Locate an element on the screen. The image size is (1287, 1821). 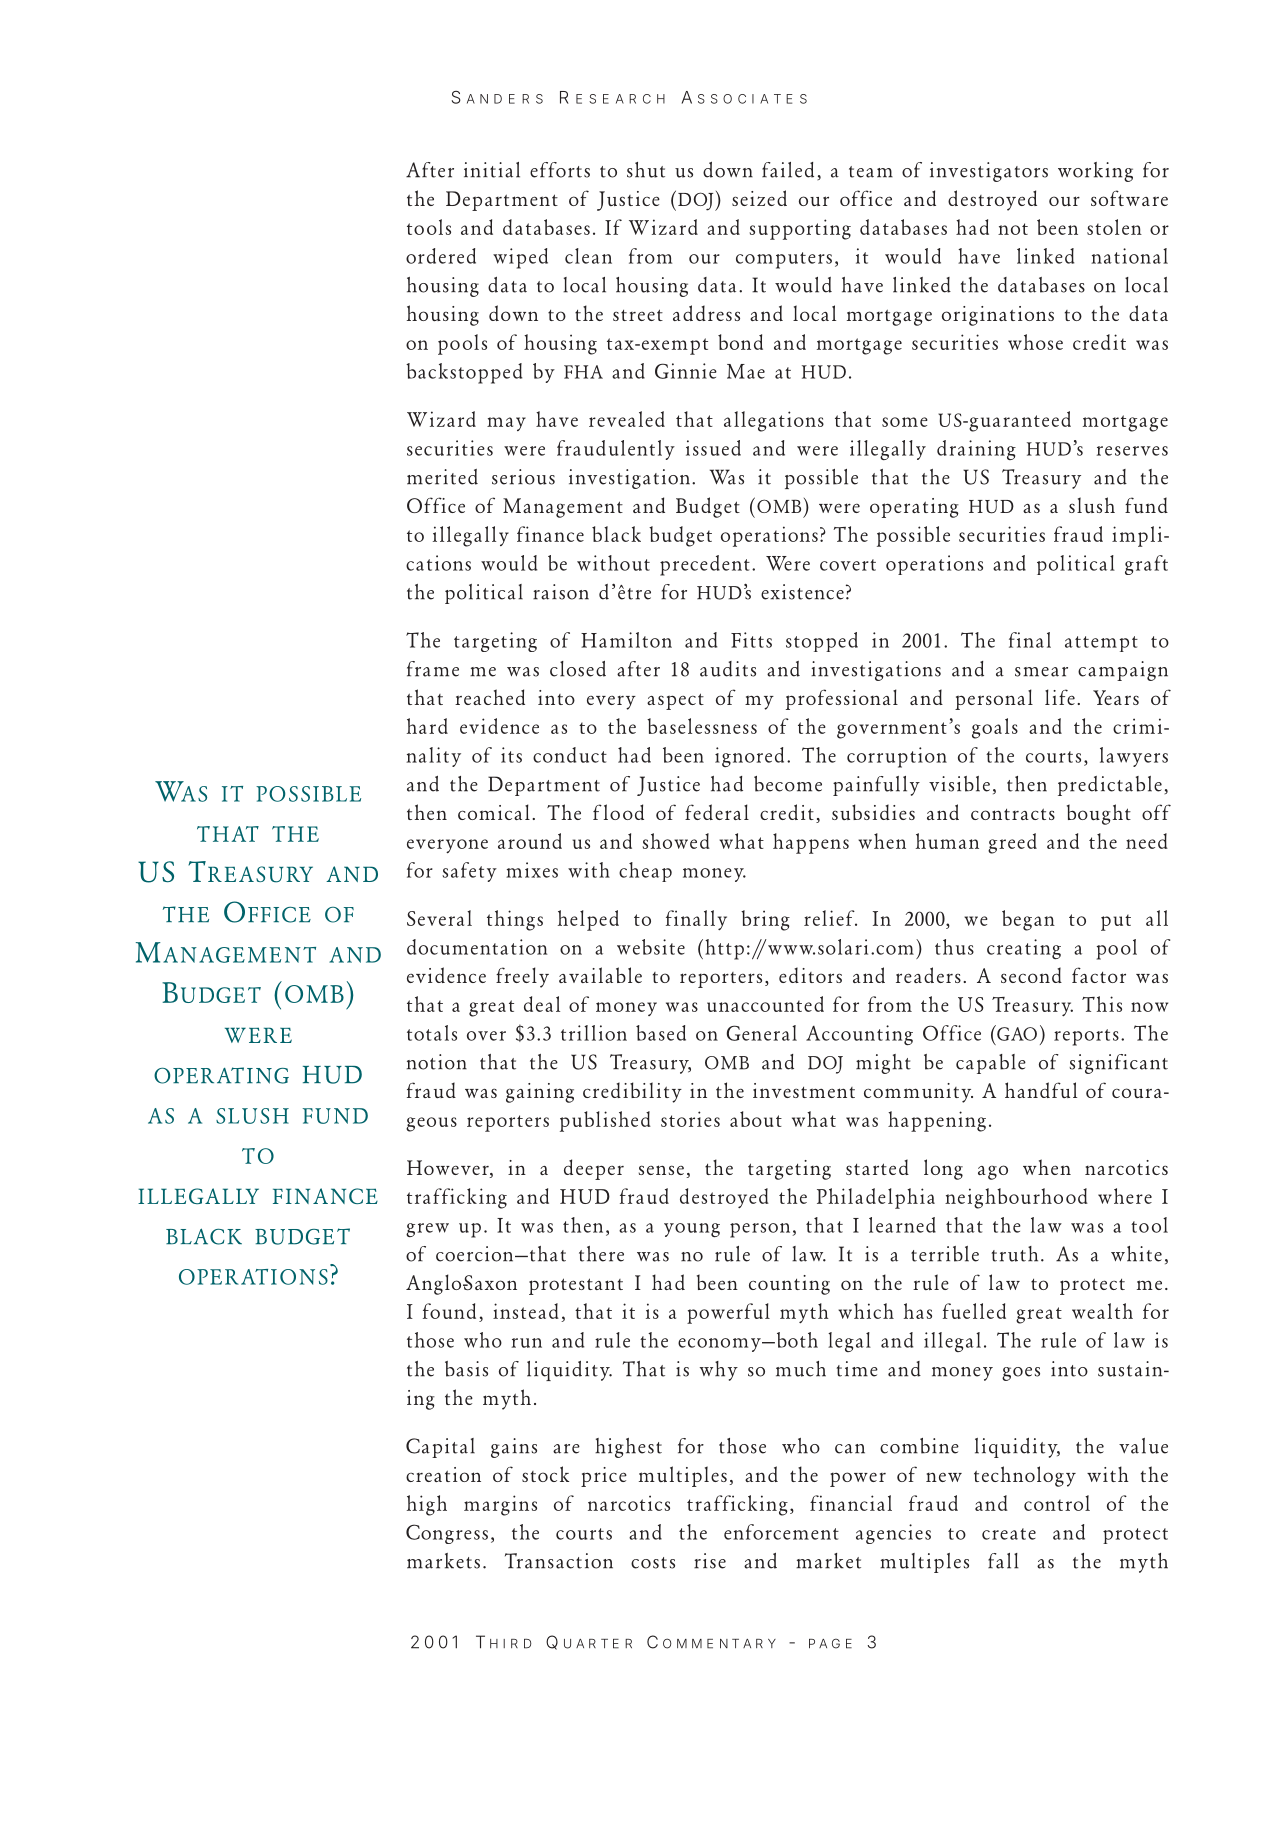
initial is located at coordinates (492, 170).
